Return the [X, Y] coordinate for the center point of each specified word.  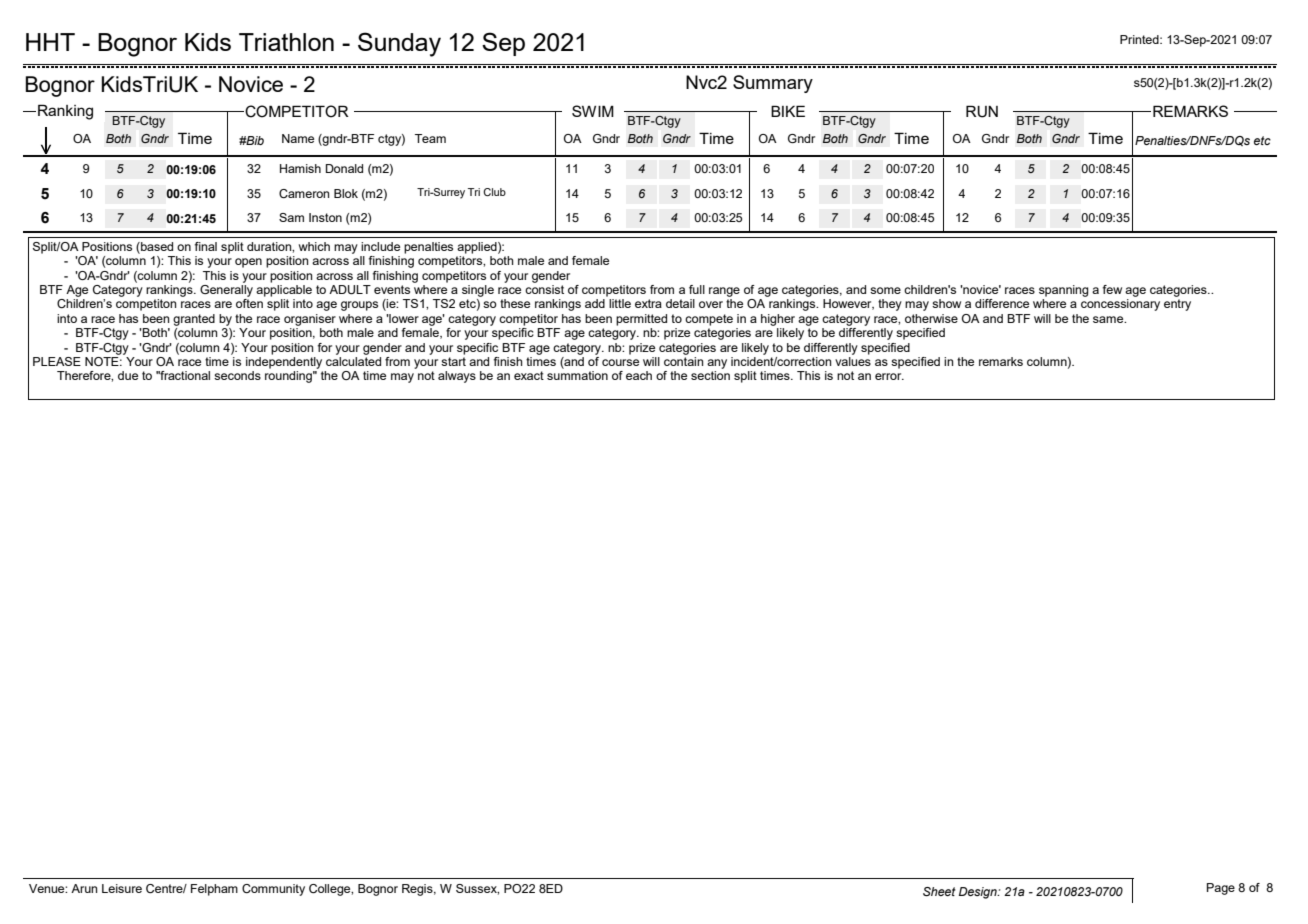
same [1109, 319]
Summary [773, 84]
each [639, 375]
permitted [641, 320]
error [889, 376]
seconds [237, 375]
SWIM [593, 111]
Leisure [122, 888]
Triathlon [286, 42]
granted [194, 320]
